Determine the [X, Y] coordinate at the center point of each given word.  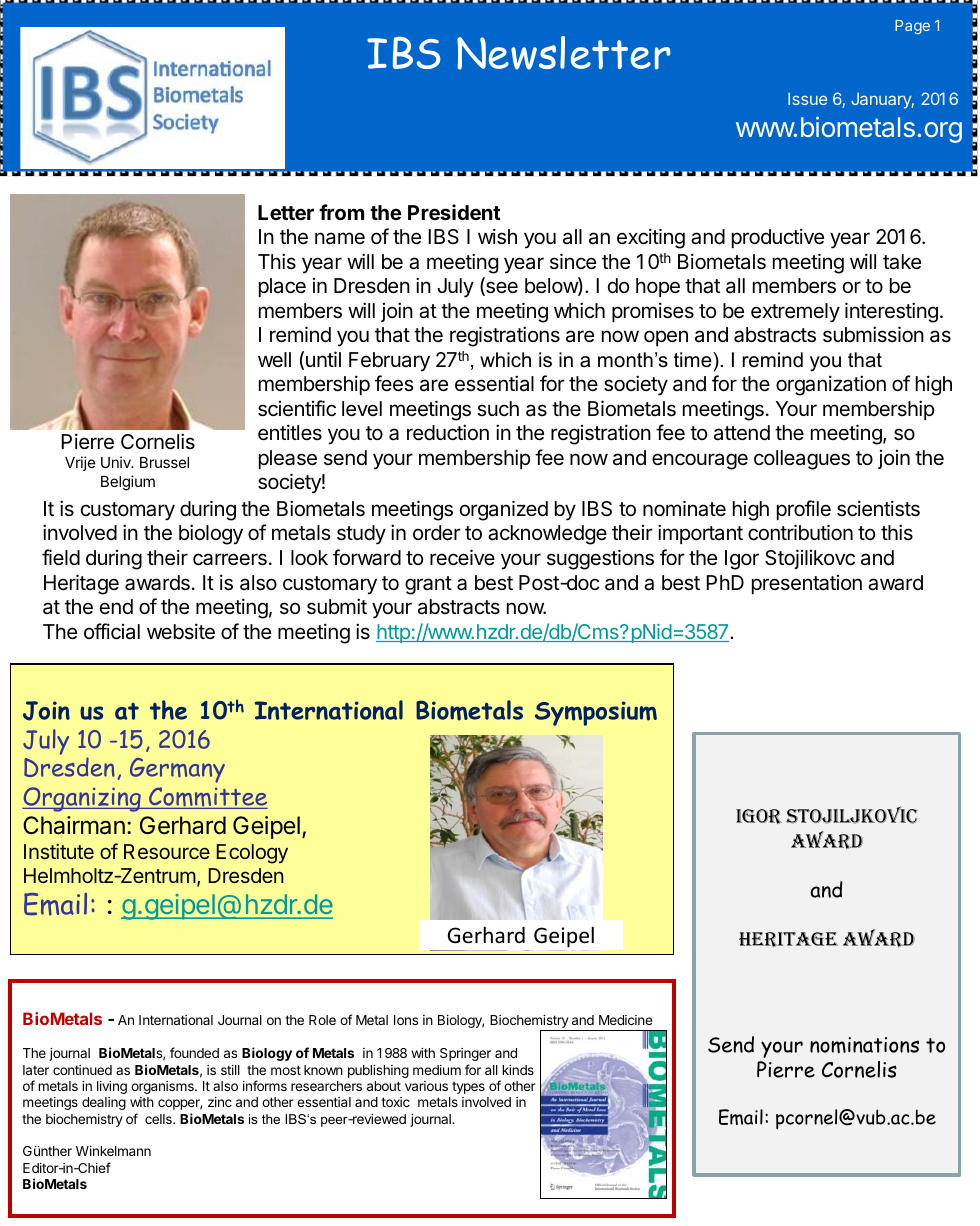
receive [462, 557]
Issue [807, 98]
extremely [795, 313]
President [454, 212]
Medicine [626, 1020]
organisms [163, 1087]
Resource [167, 851]
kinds [518, 1070]
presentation [807, 584]
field [61, 557]
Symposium [596, 713]
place [282, 287]
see [501, 288]
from [341, 212]
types [468, 1088]
